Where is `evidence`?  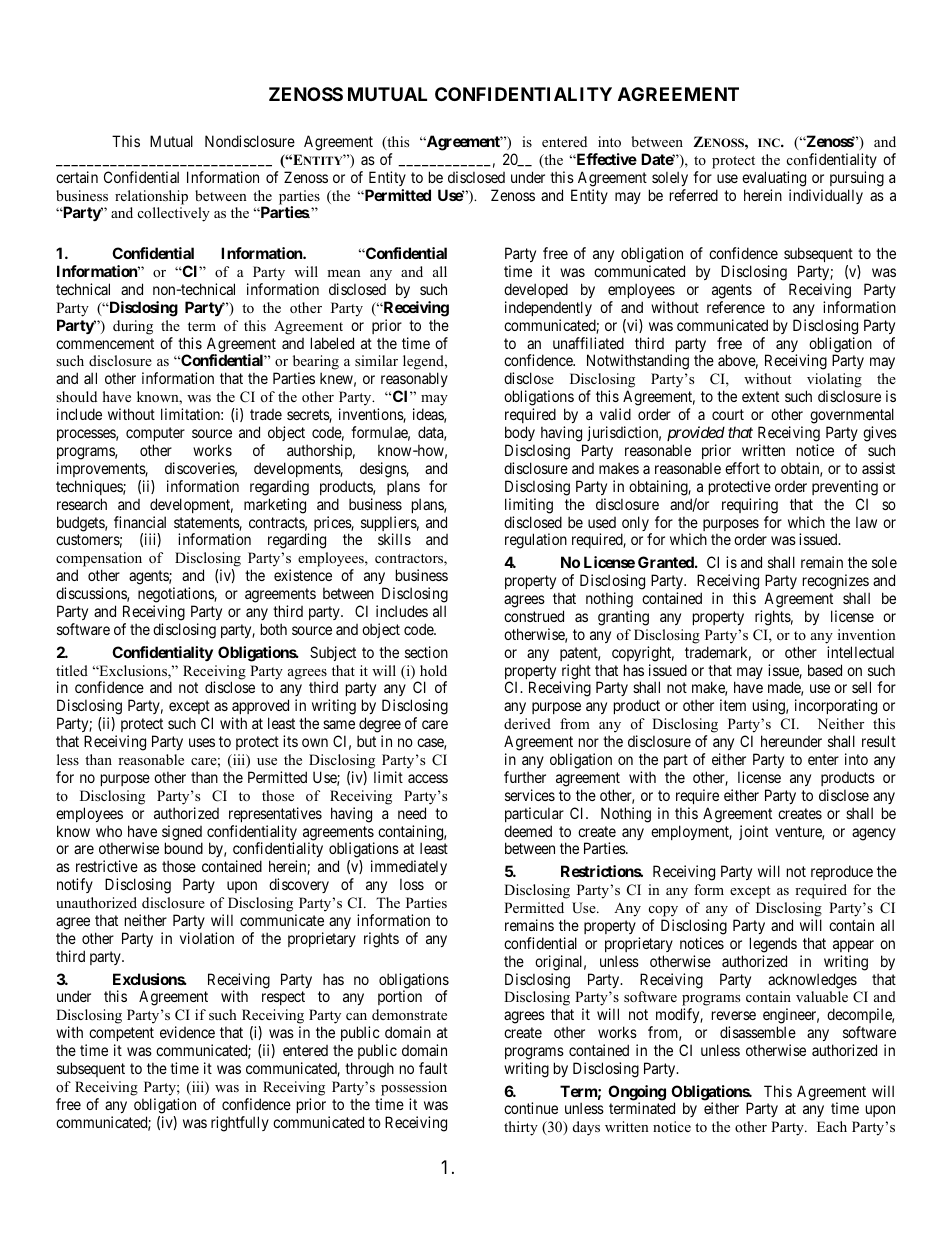
evidence is located at coordinates (187, 1032).
